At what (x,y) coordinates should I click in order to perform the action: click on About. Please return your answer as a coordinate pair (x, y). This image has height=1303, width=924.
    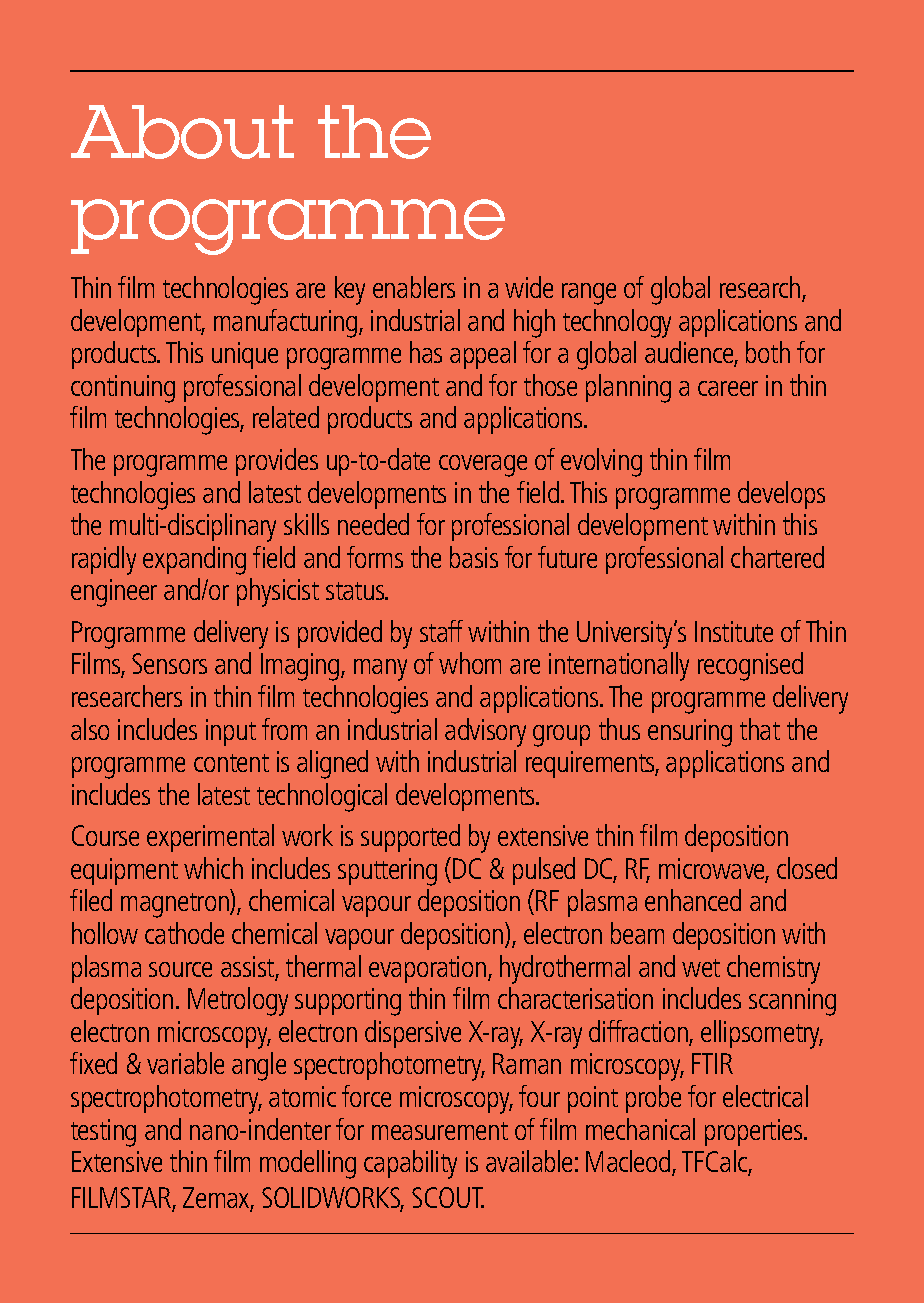
    Looking at the image, I should click on (182, 132).
